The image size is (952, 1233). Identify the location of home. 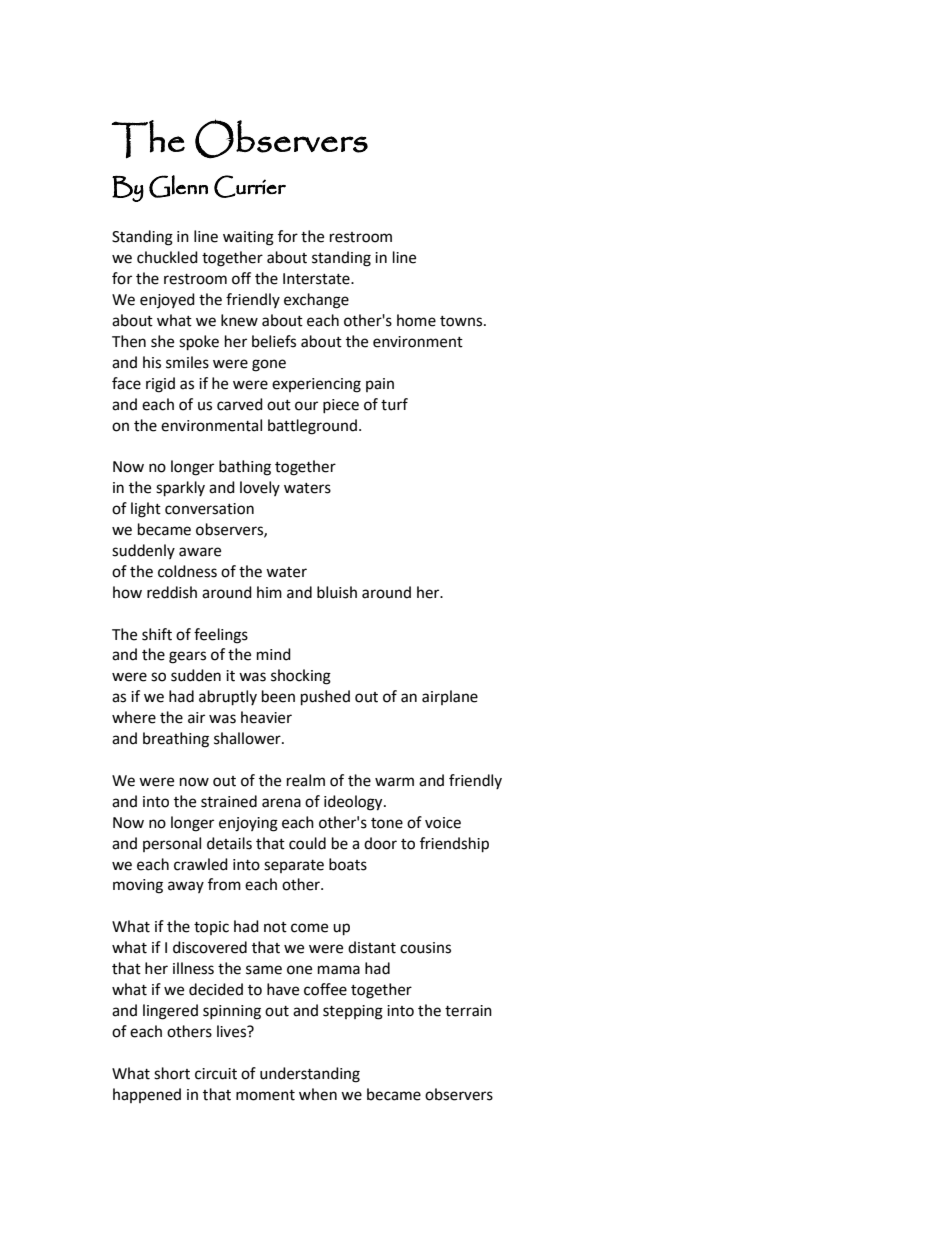
(416, 320).
